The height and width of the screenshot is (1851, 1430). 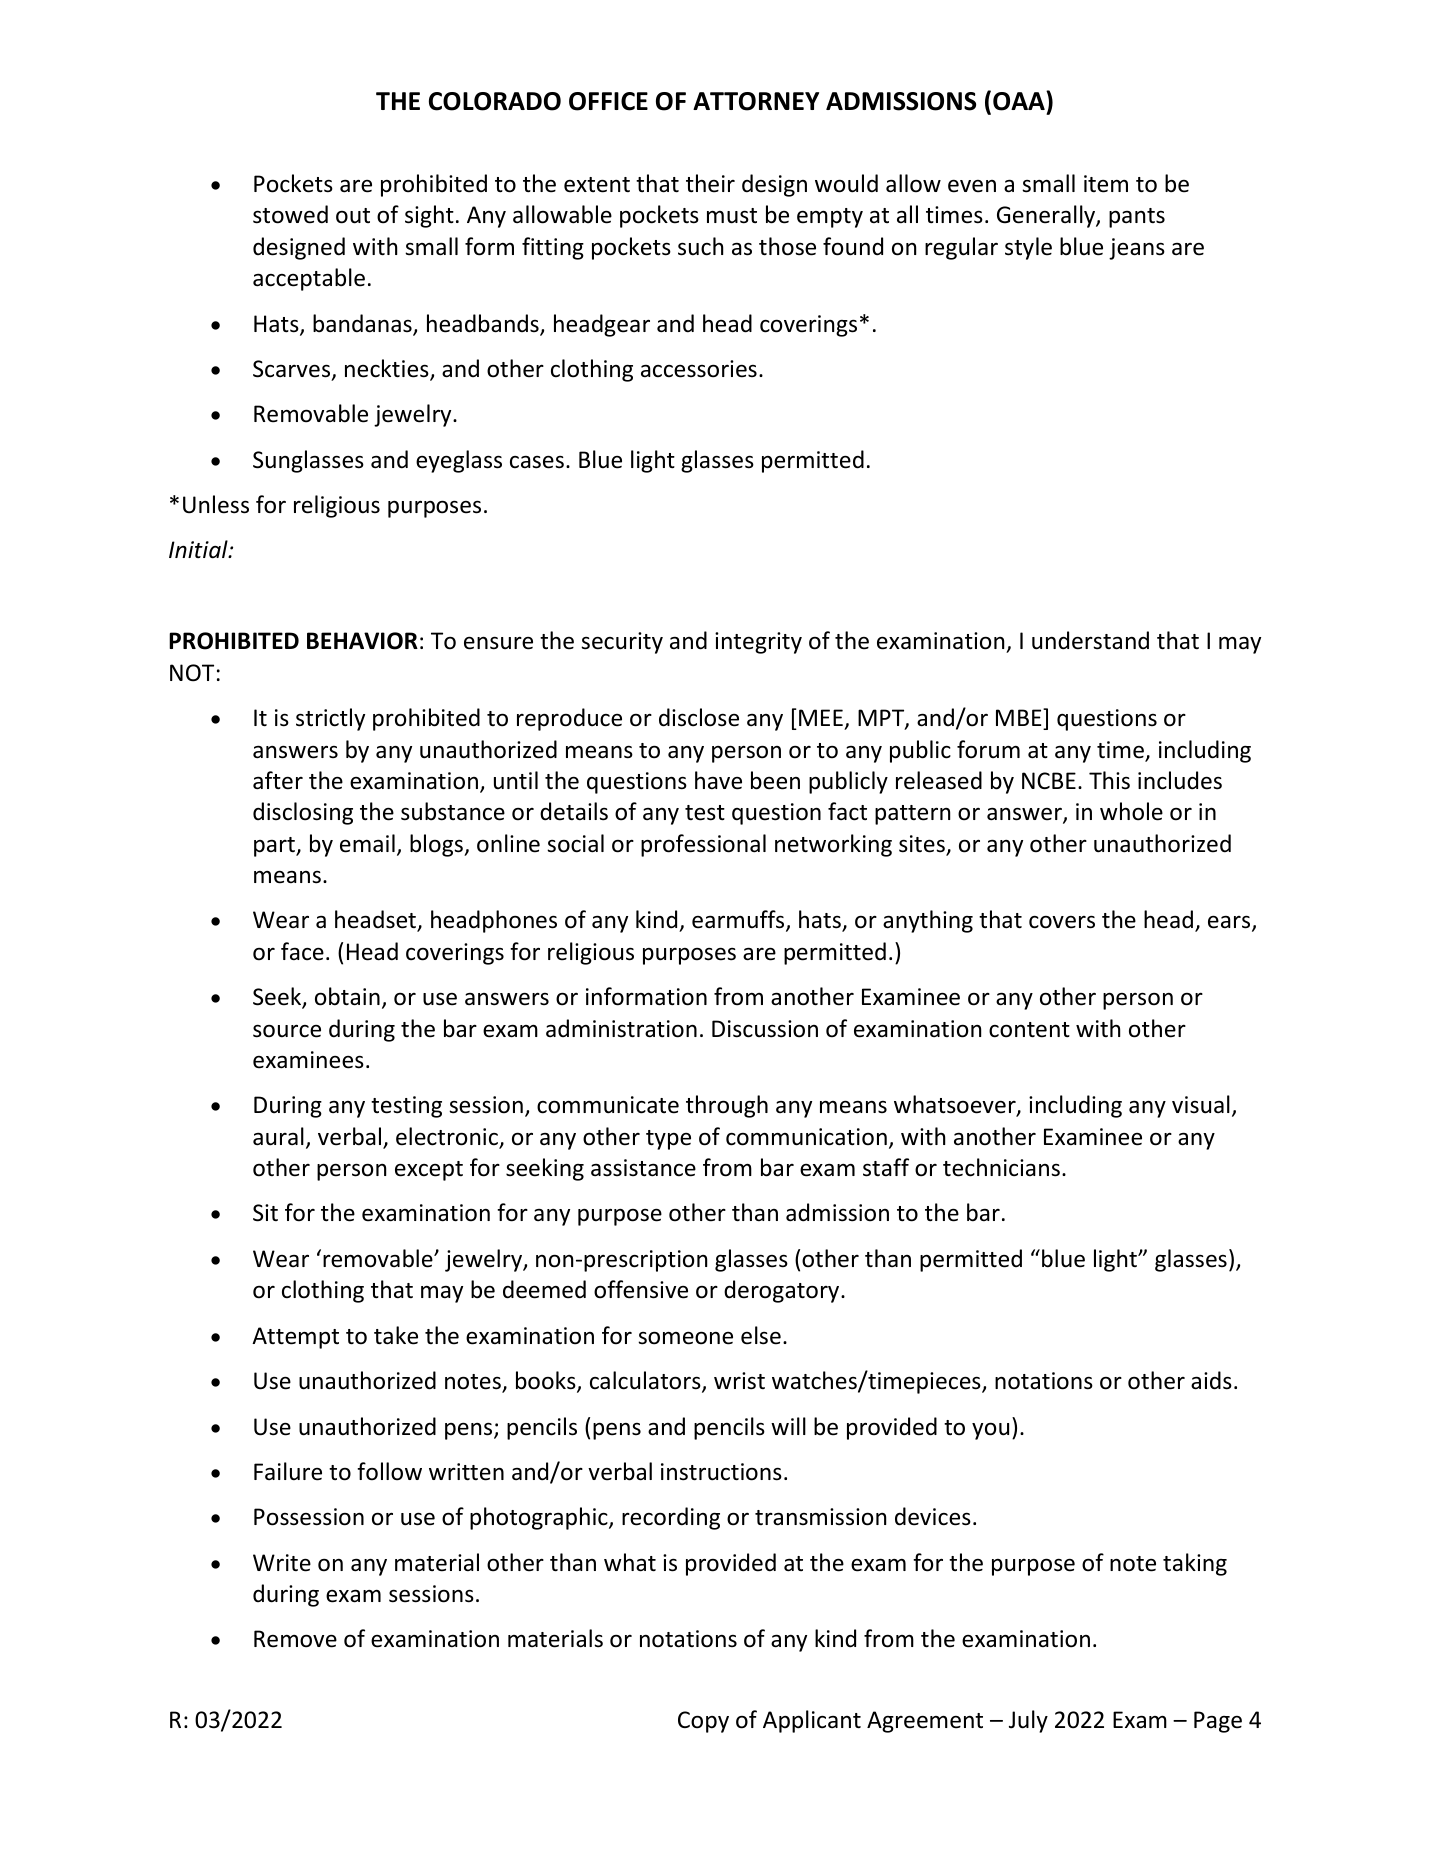 What do you see at coordinates (668, 1140) in the screenshot?
I see `type` at bounding box center [668, 1140].
